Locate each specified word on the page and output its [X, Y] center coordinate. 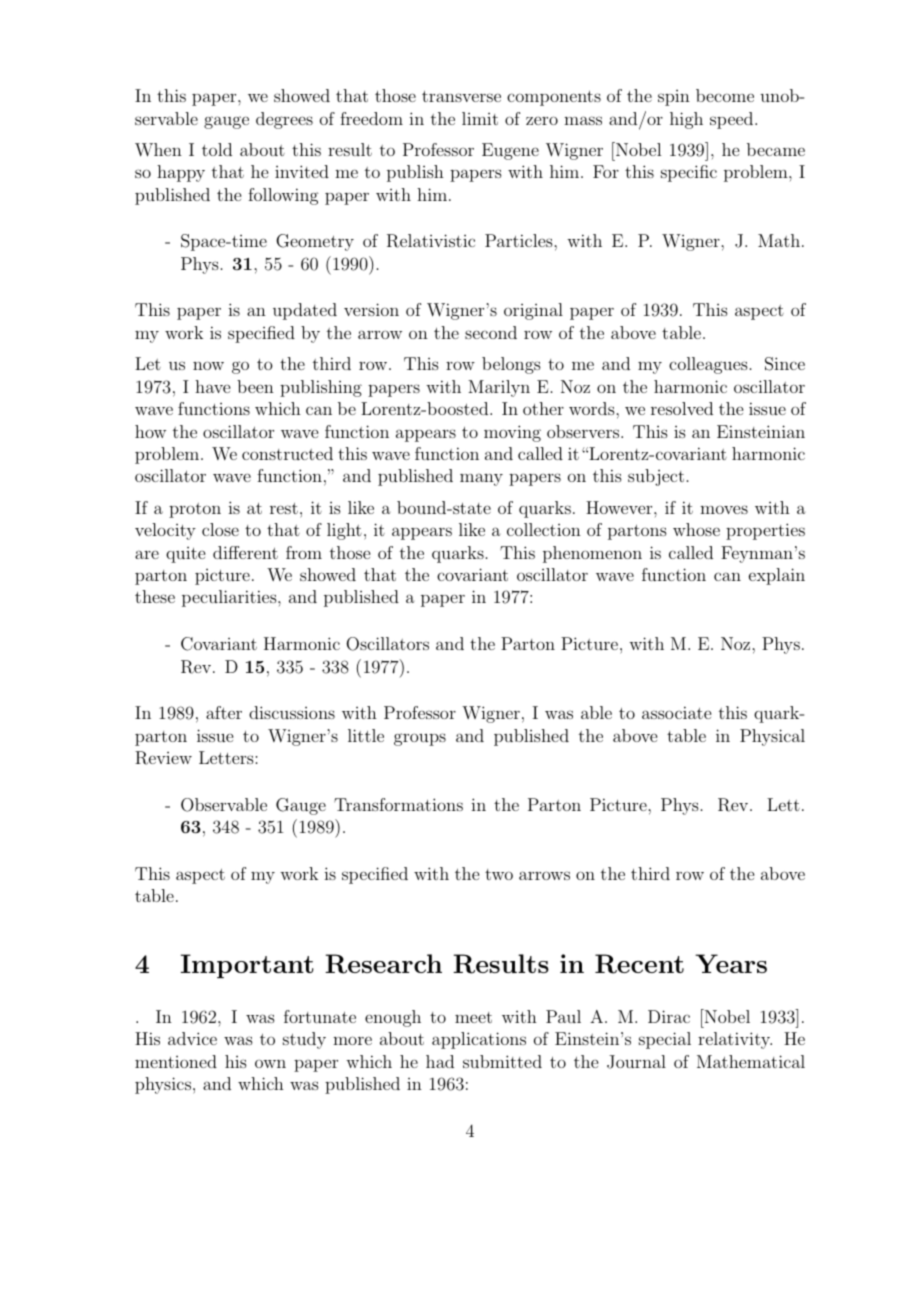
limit [480, 118]
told [217, 149]
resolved [682, 408]
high [686, 120]
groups [420, 739]
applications [479, 1040]
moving [512, 433]
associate [676, 712]
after [224, 712]
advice [192, 1038]
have [212, 386]
